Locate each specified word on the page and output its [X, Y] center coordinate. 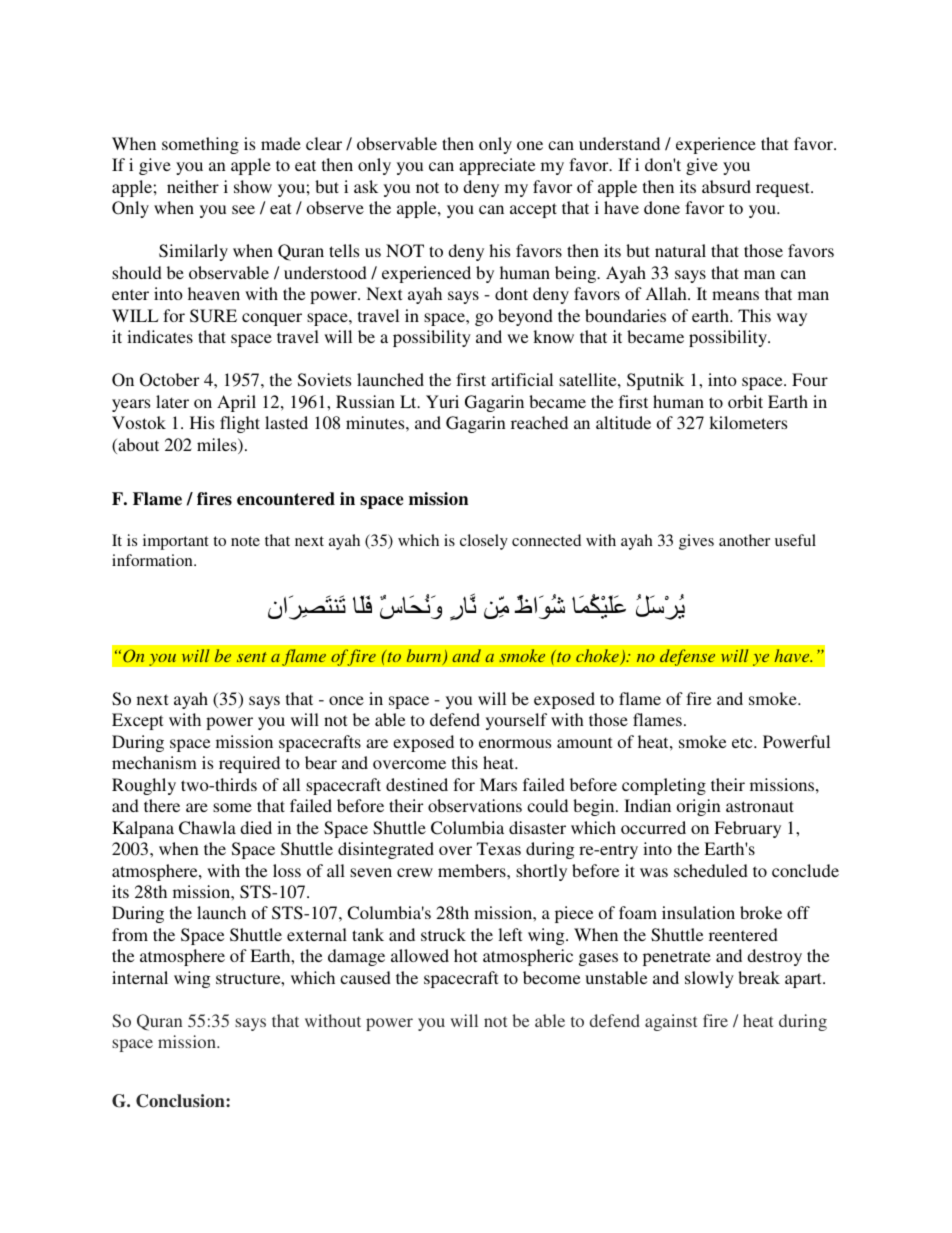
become [551, 977]
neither [193, 186]
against [671, 1022]
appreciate [497, 166]
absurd [726, 186]
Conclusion [181, 1101]
